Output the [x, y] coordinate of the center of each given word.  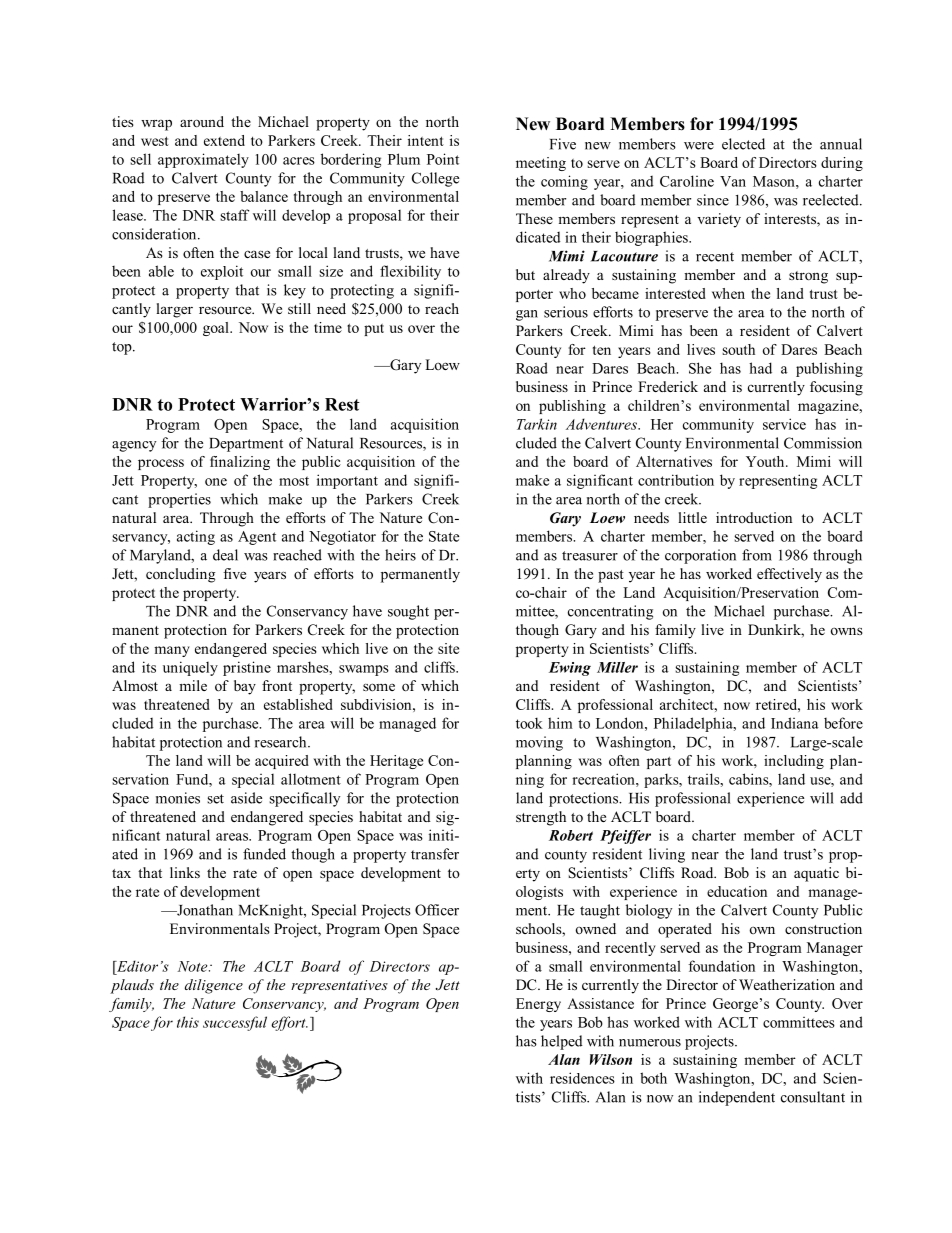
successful [235, 1023]
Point [443, 159]
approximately [203, 160]
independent [737, 1098]
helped [562, 1042]
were [699, 146]
